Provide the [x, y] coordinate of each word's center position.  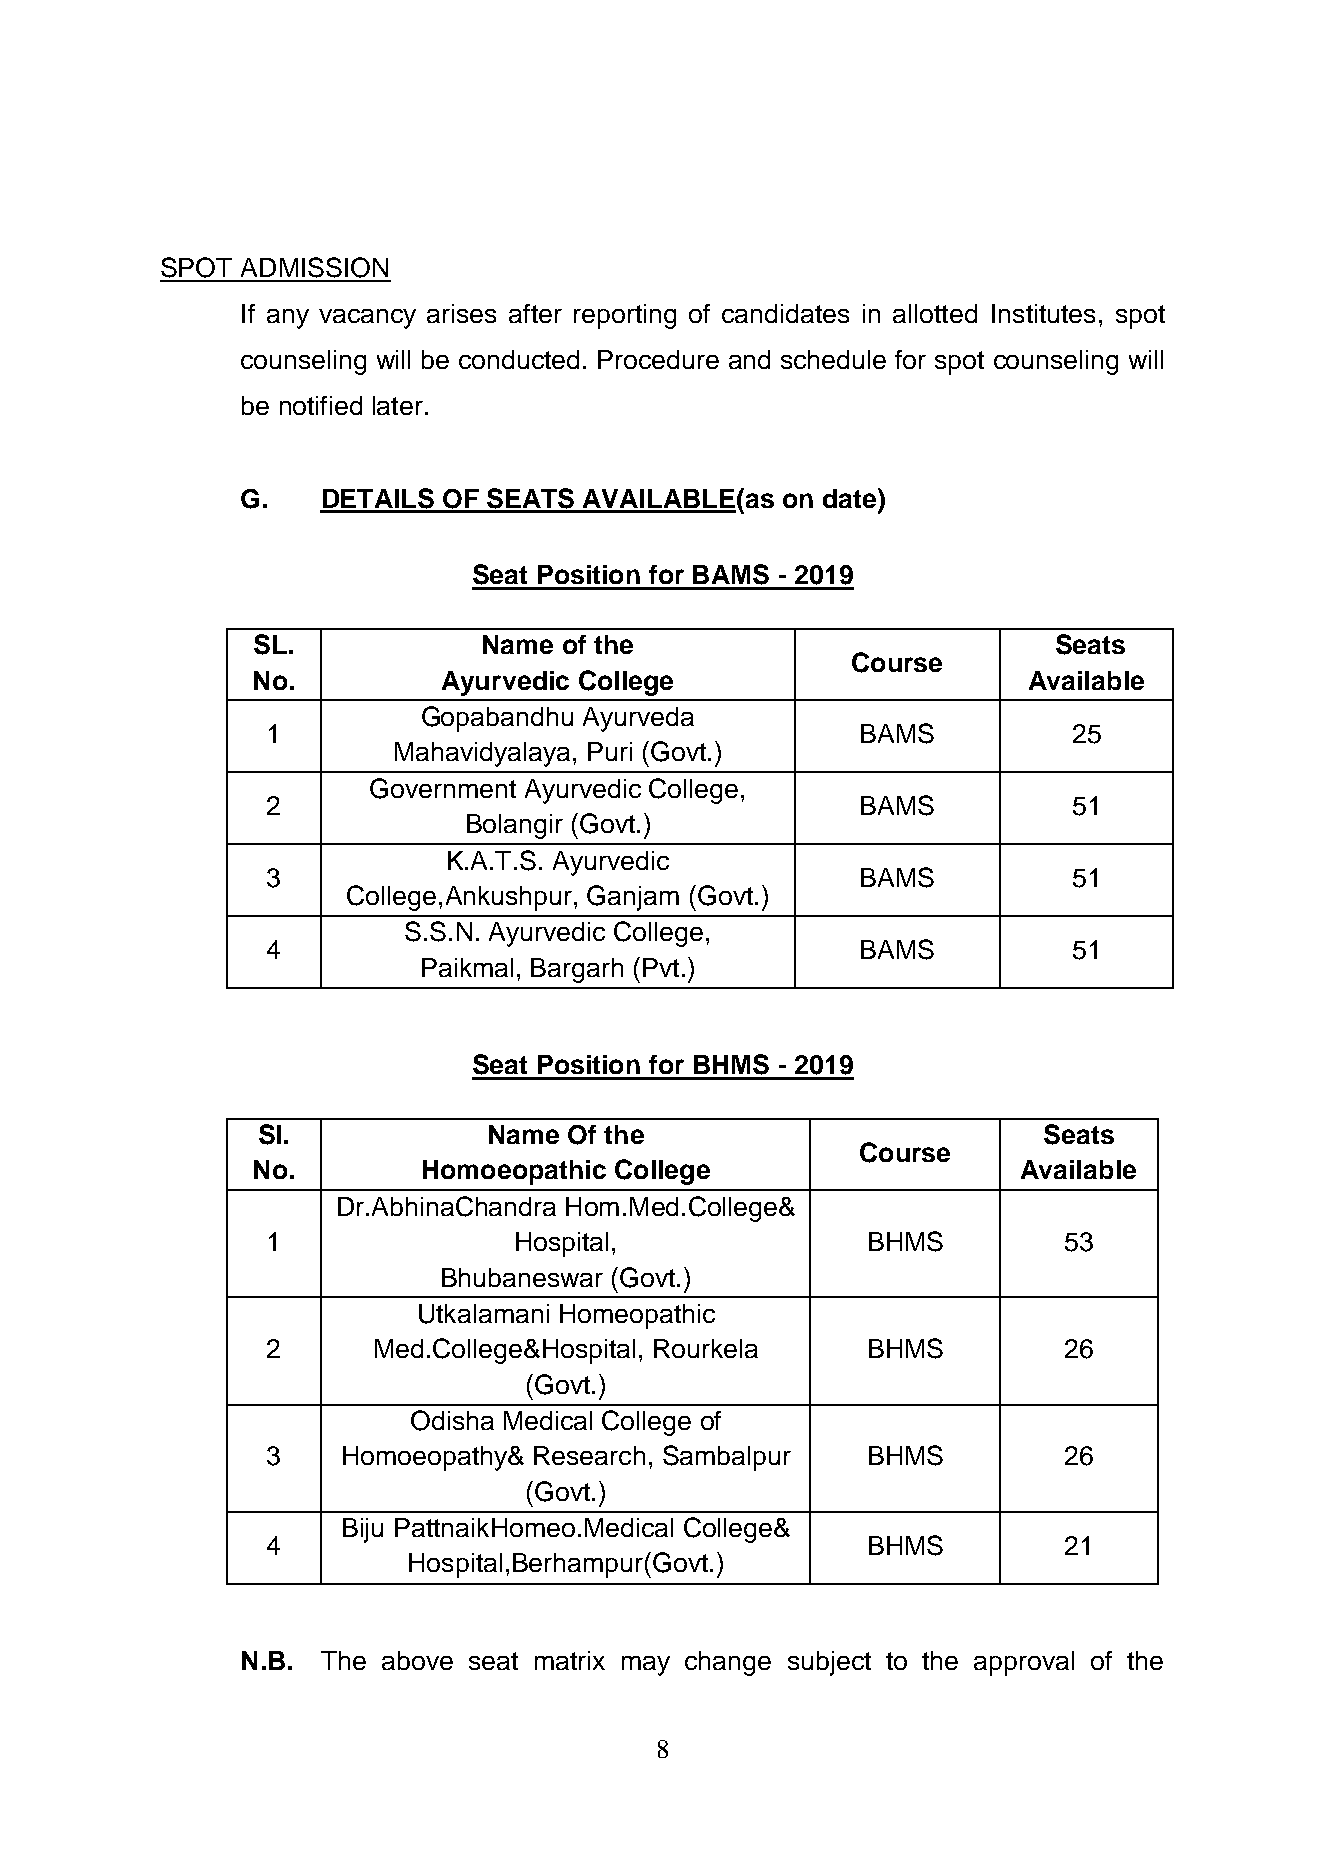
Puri [610, 751]
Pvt [661, 967]
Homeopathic [637, 1316]
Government [443, 788]
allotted [935, 313]
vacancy [367, 319]
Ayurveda [638, 719]
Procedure [658, 359]
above [417, 1660]
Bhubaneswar [522, 1277]
